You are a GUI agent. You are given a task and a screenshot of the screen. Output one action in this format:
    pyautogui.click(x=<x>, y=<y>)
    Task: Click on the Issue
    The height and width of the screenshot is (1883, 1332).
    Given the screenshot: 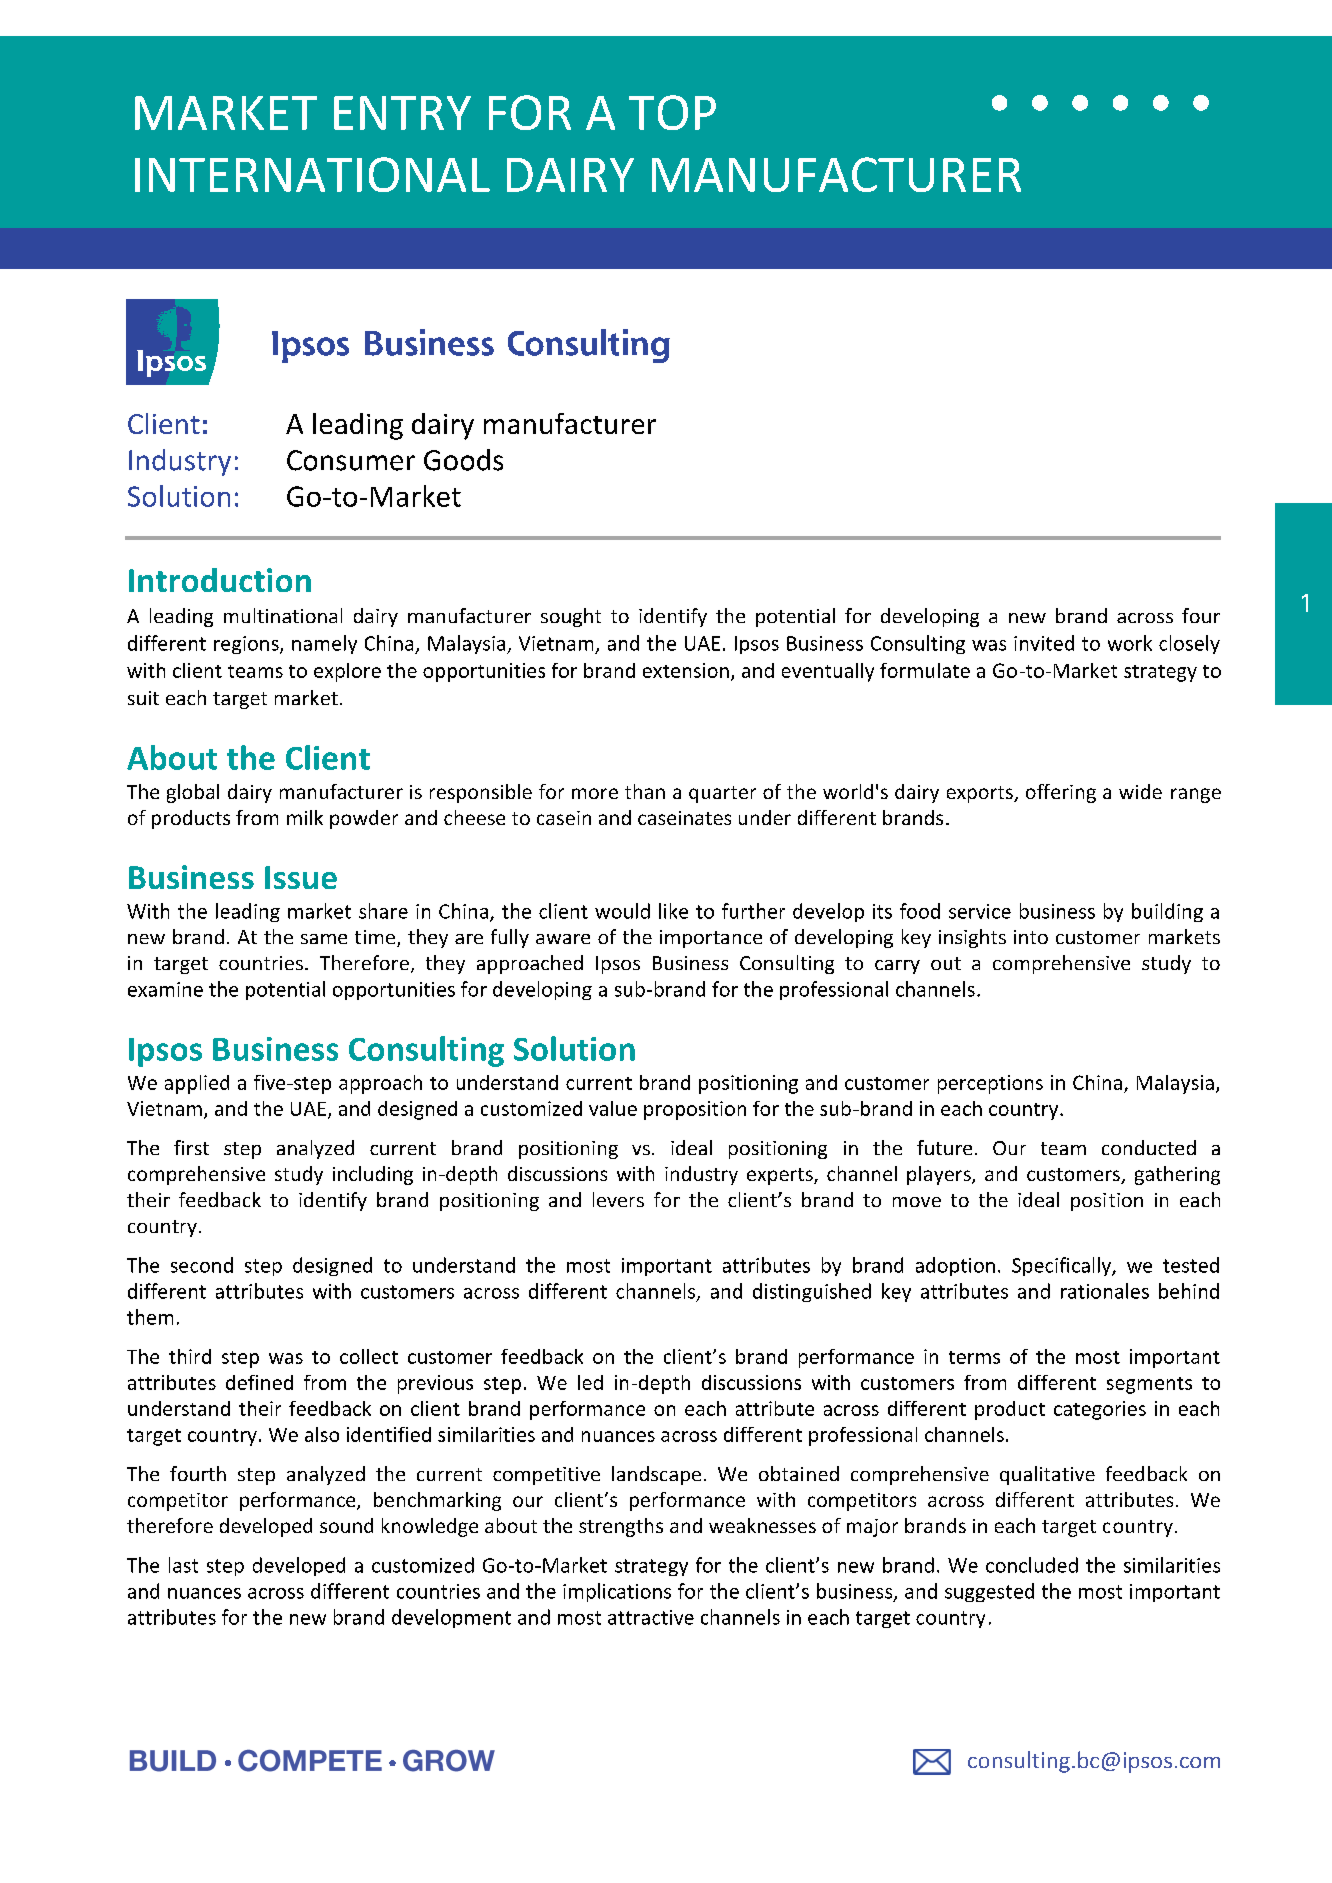 What is the action you would take?
    pyautogui.click(x=301, y=877)
